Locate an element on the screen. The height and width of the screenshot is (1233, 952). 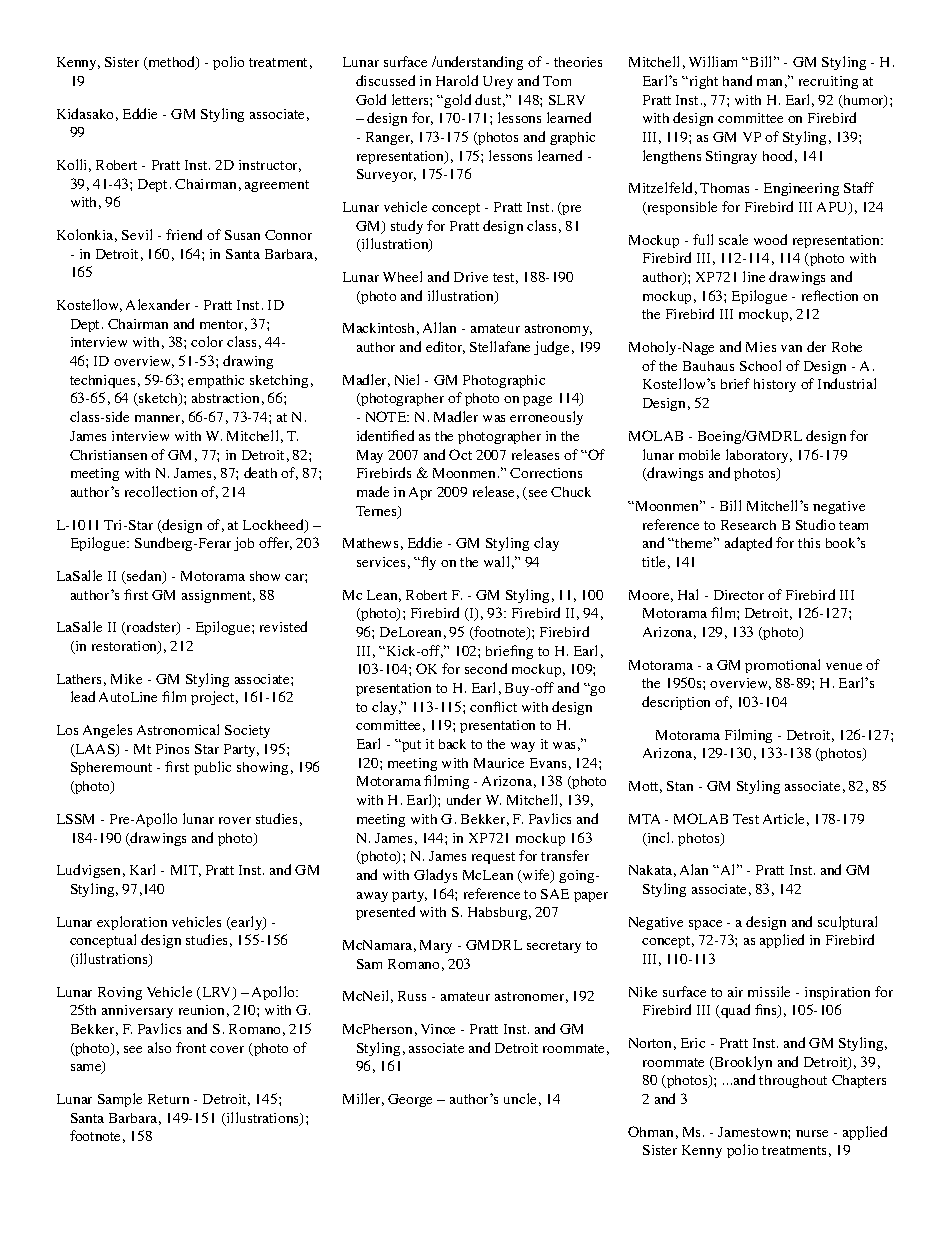
exploration is located at coordinates (132, 923).
